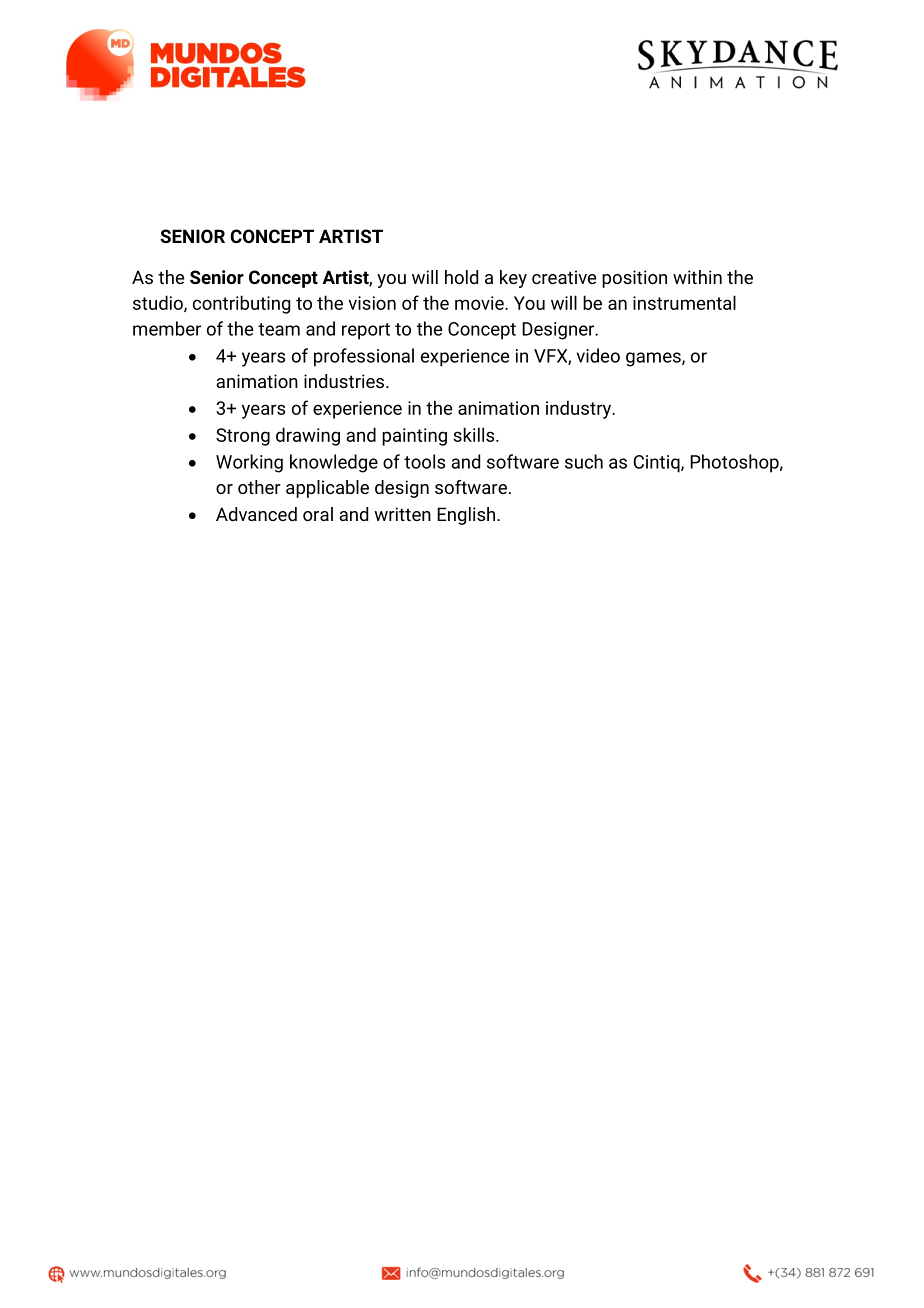 This page has height=1308, width=924. Describe the element at coordinates (256, 514) in the page. I see `Advanced` at that location.
